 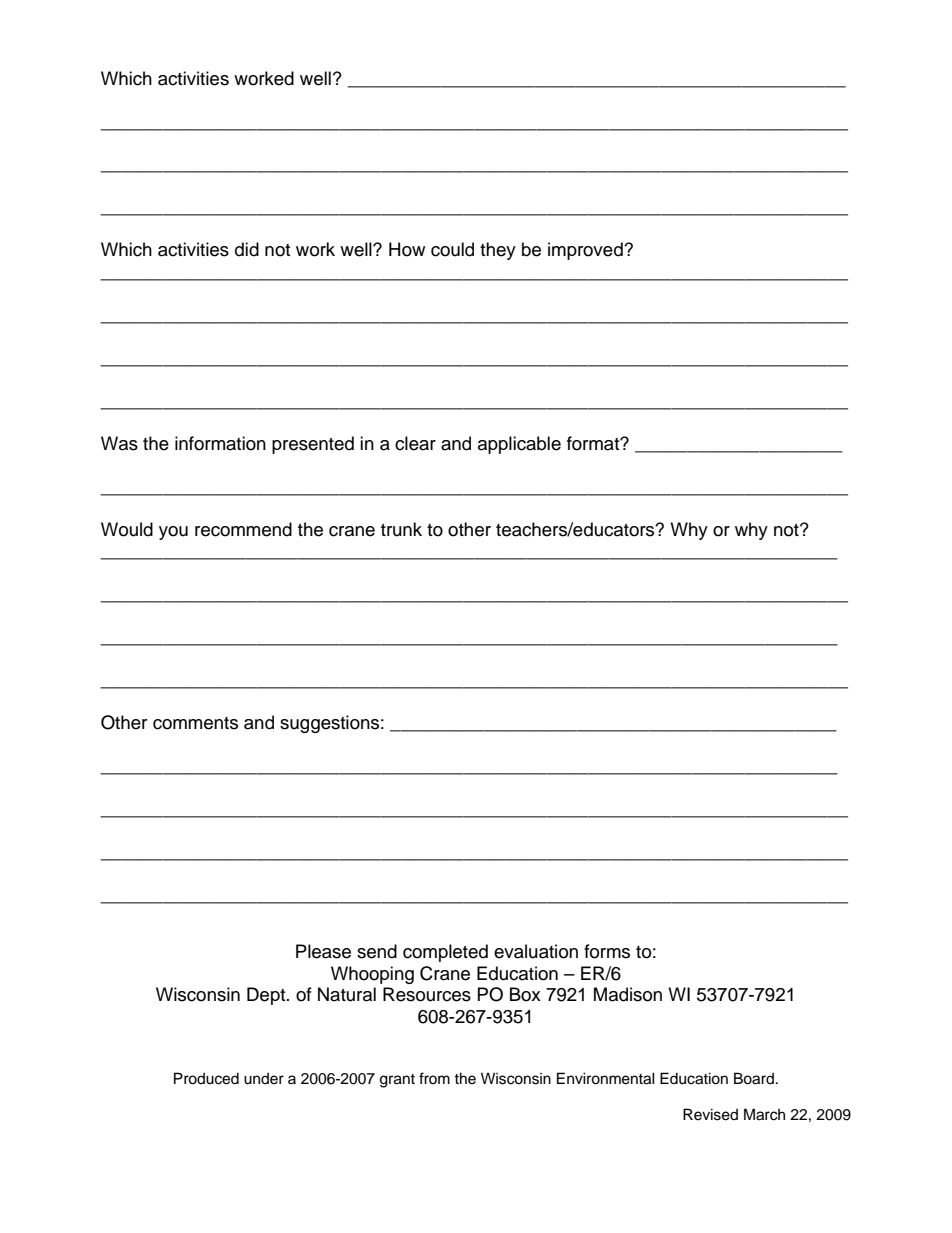 What do you see at coordinates (586, 251) in the page?
I see `improved` at bounding box center [586, 251].
